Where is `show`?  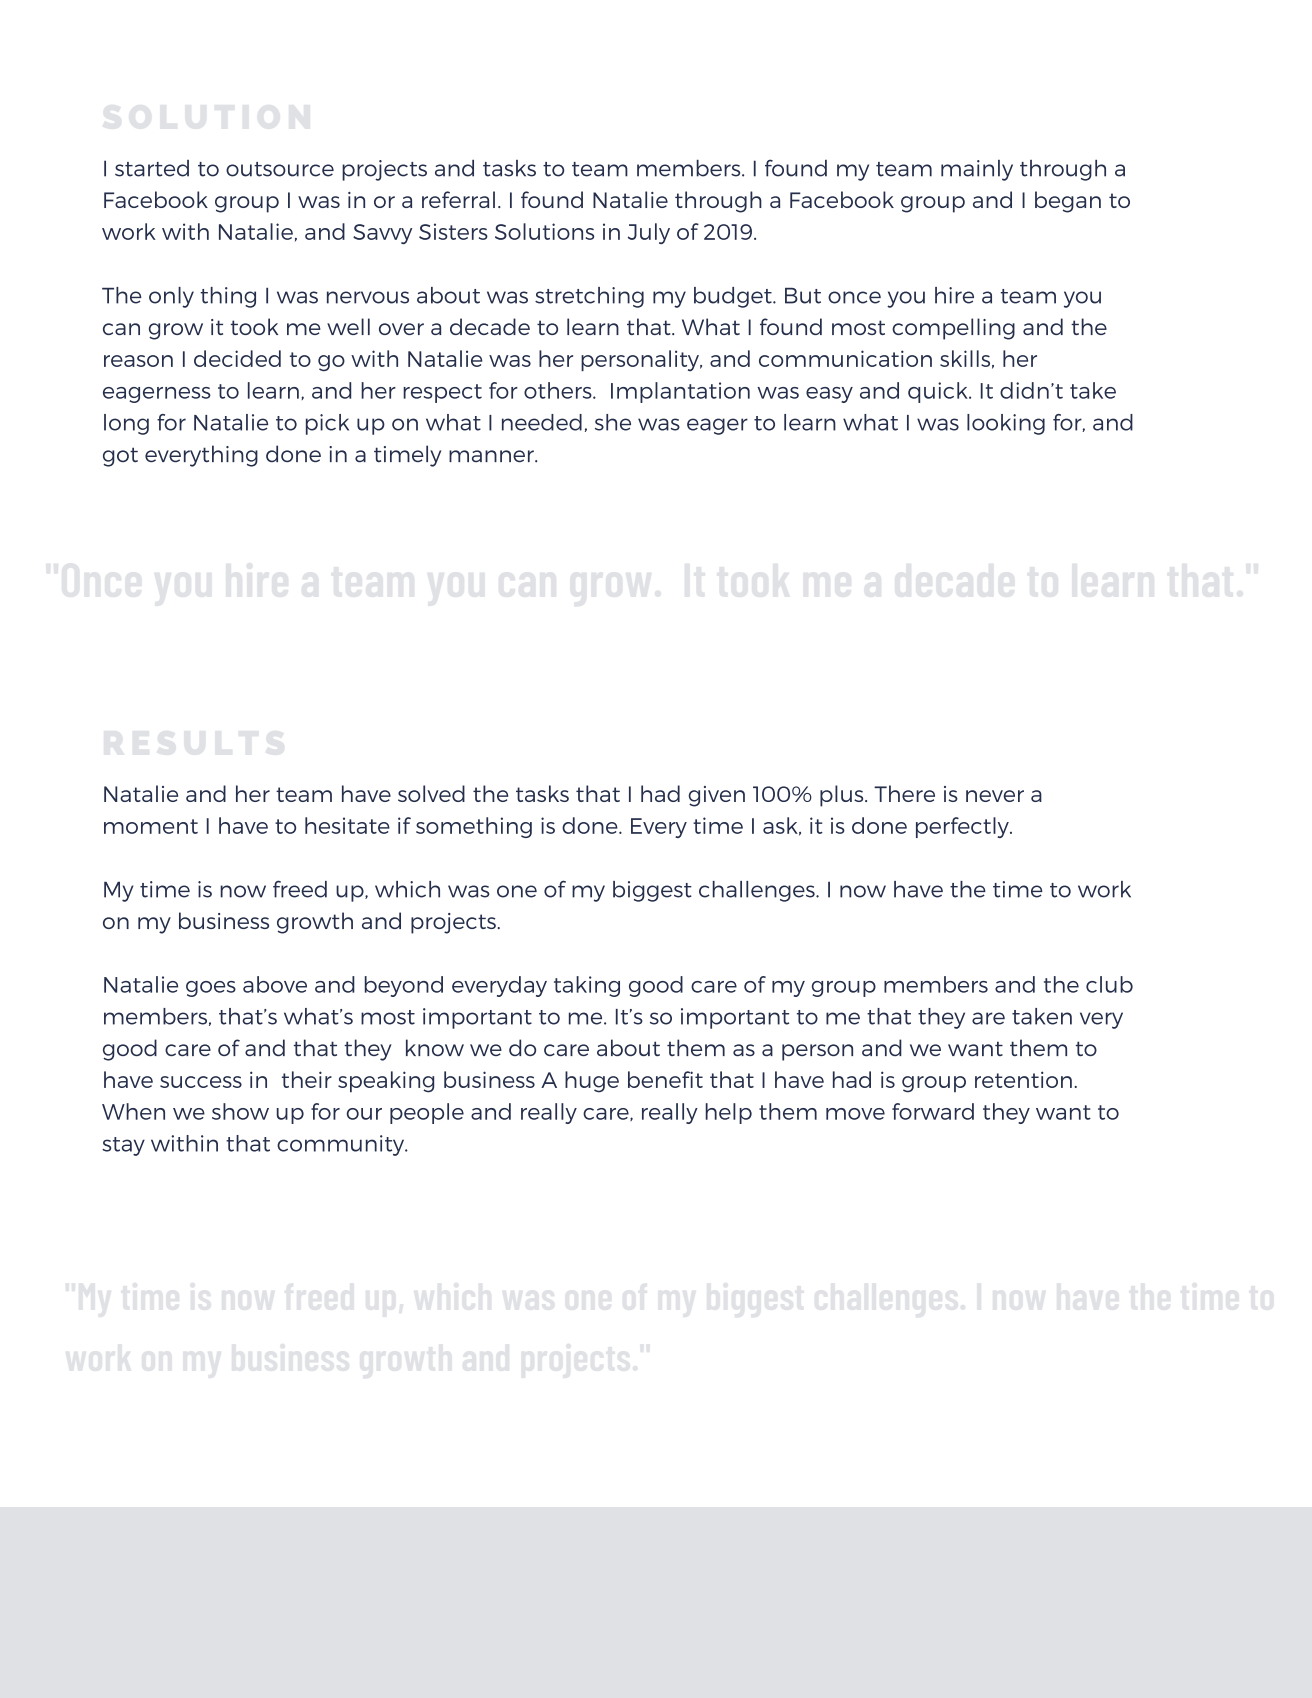 show is located at coordinates (240, 1111).
